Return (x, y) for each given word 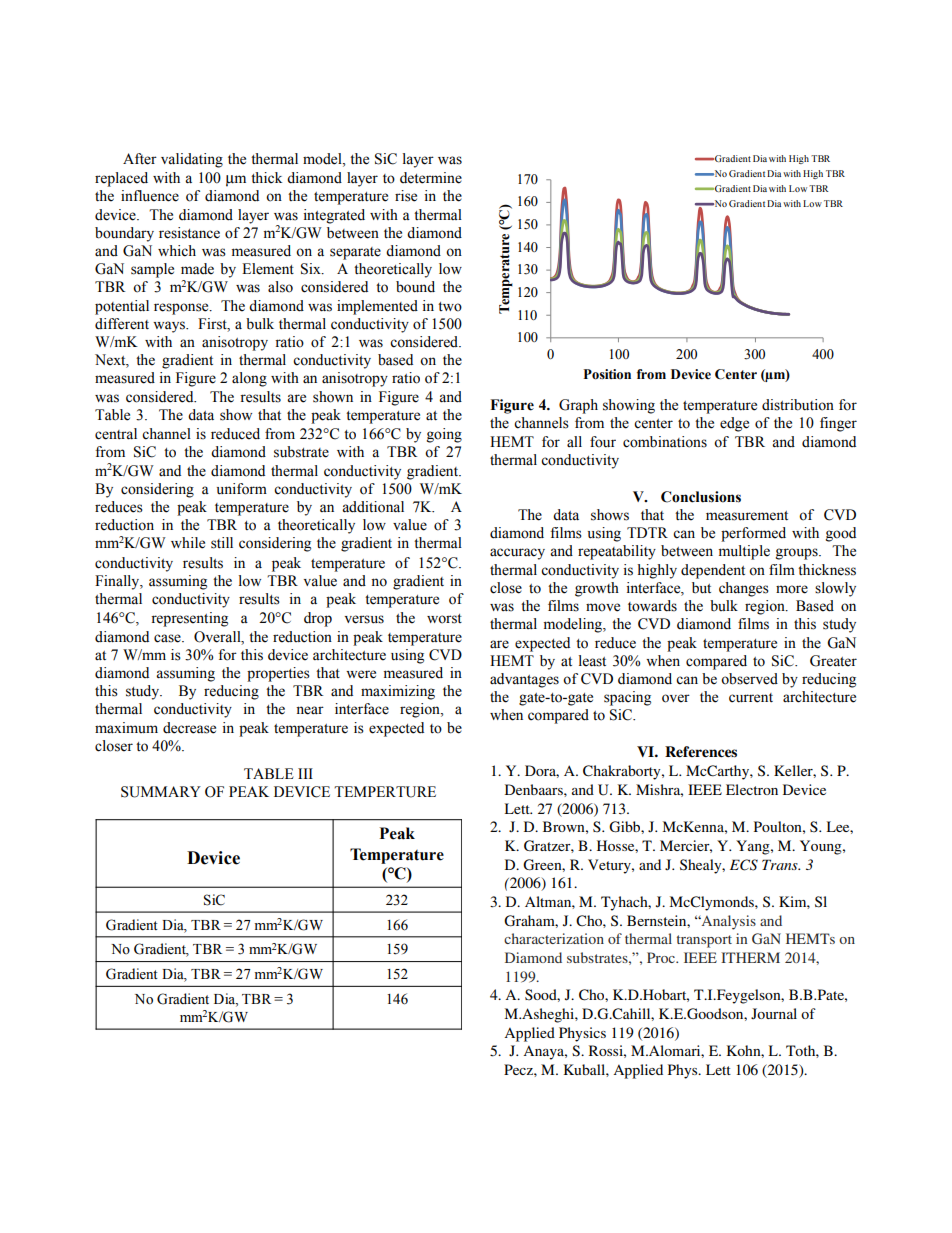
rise (406, 196)
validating (192, 160)
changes (744, 589)
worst (444, 619)
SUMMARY (161, 792)
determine (431, 178)
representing (189, 619)
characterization (554, 938)
